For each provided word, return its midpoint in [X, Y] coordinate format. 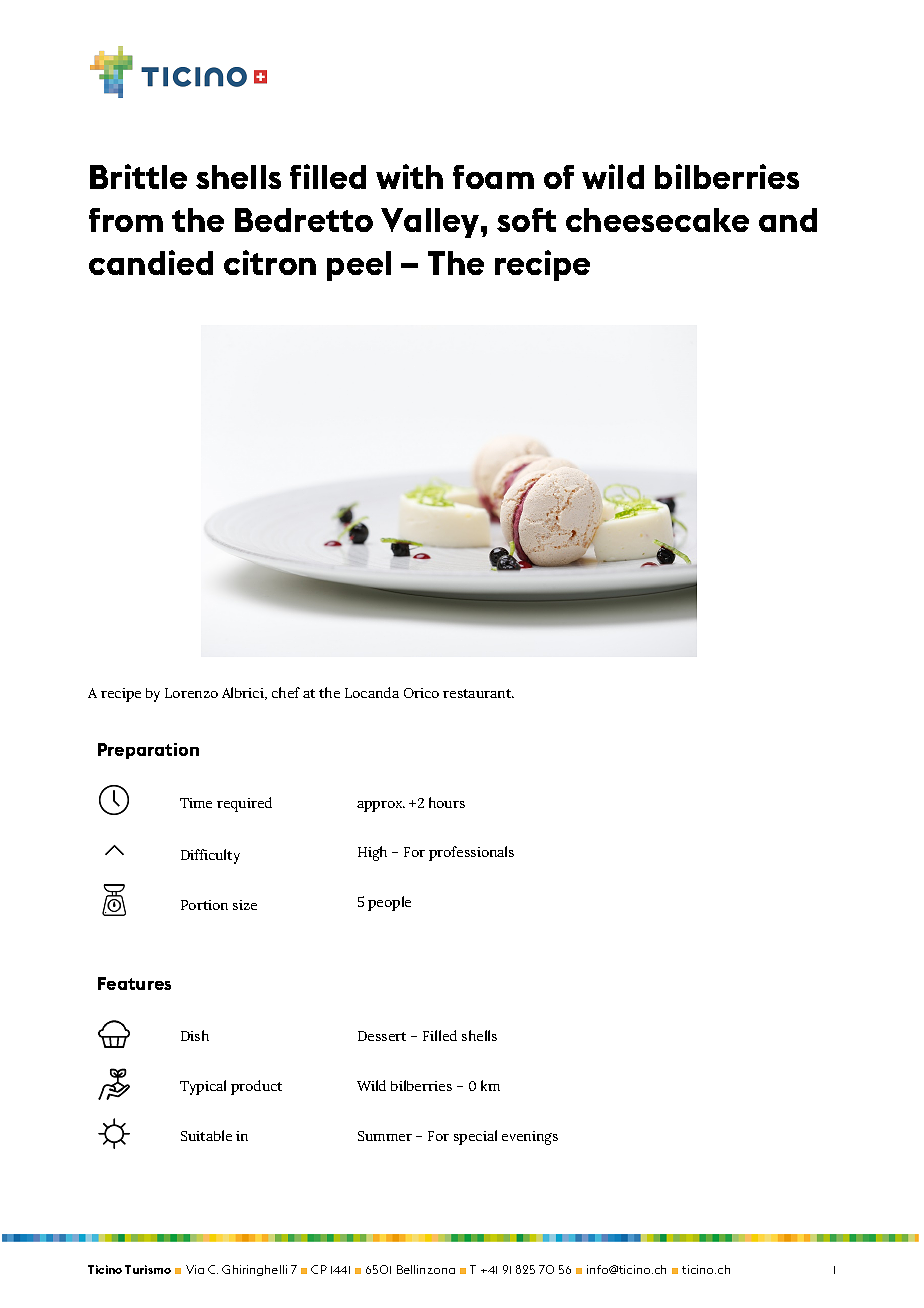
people [389, 903]
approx [381, 806]
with [409, 176]
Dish [195, 1035]
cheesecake [657, 220]
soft [526, 220]
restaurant [478, 693]
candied [151, 262]
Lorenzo [191, 693]
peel [359, 266]
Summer [385, 1136]
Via [195, 1269]
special [475, 1137]
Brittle [138, 176]
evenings [530, 1138]
